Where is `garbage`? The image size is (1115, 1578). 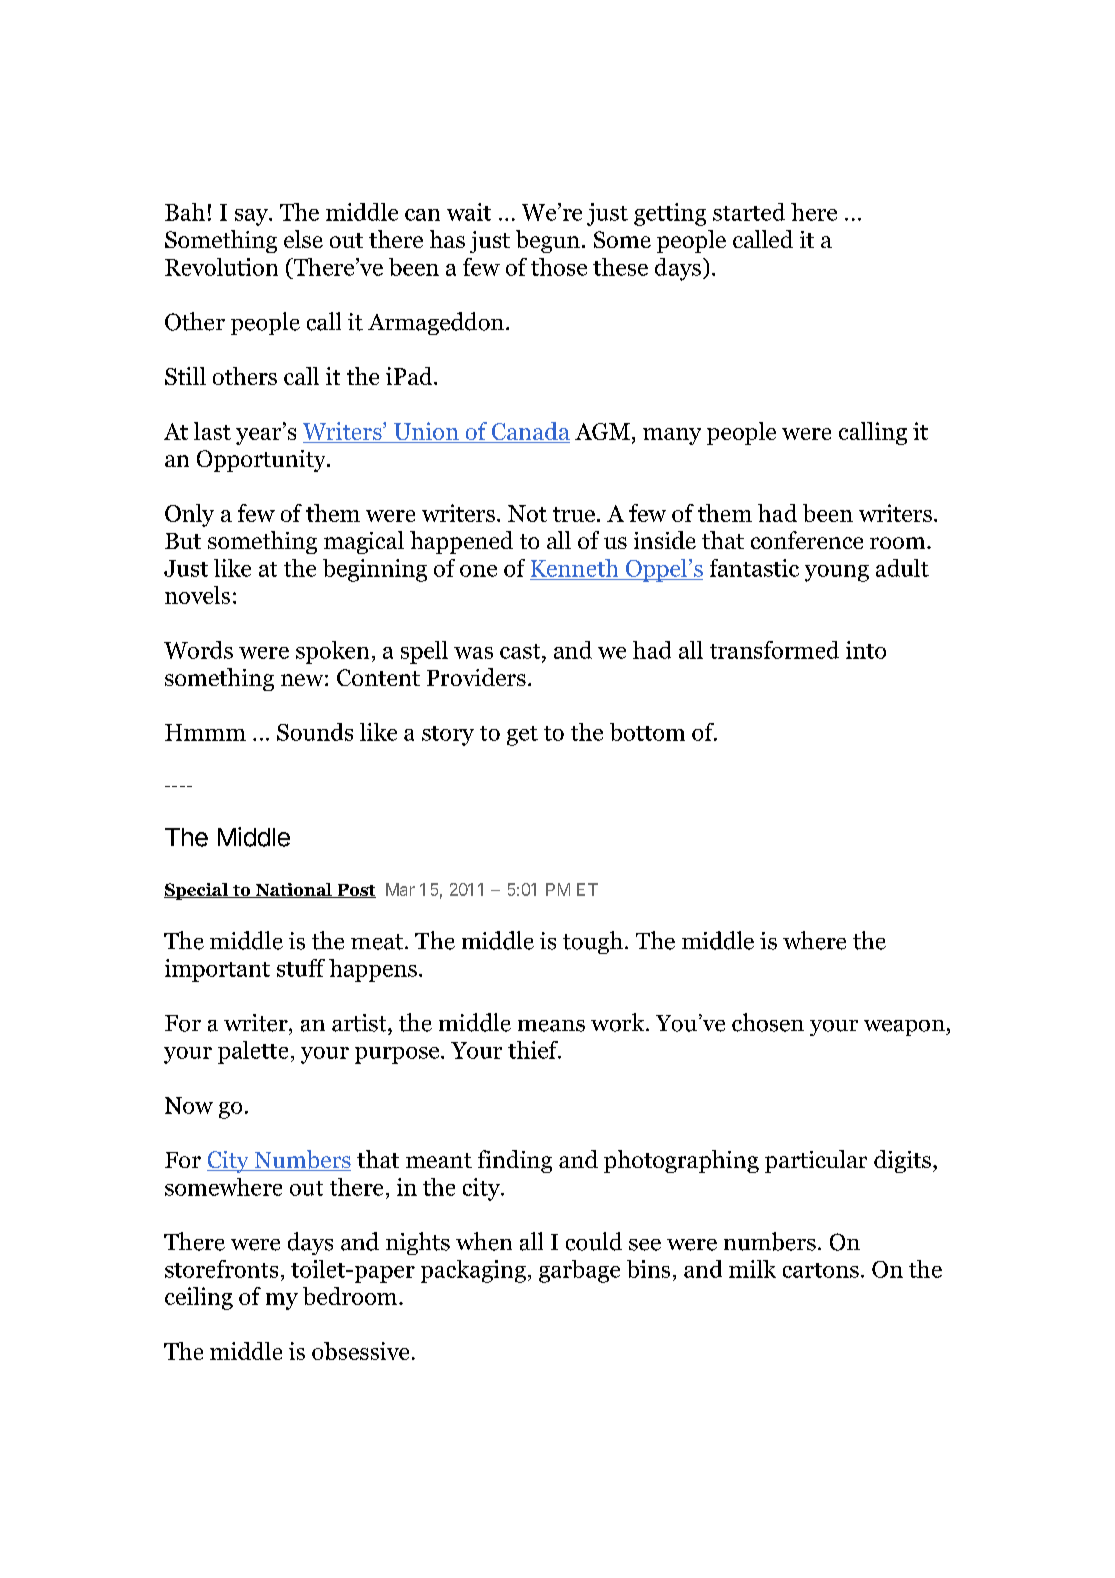 garbage is located at coordinates (579, 1271).
